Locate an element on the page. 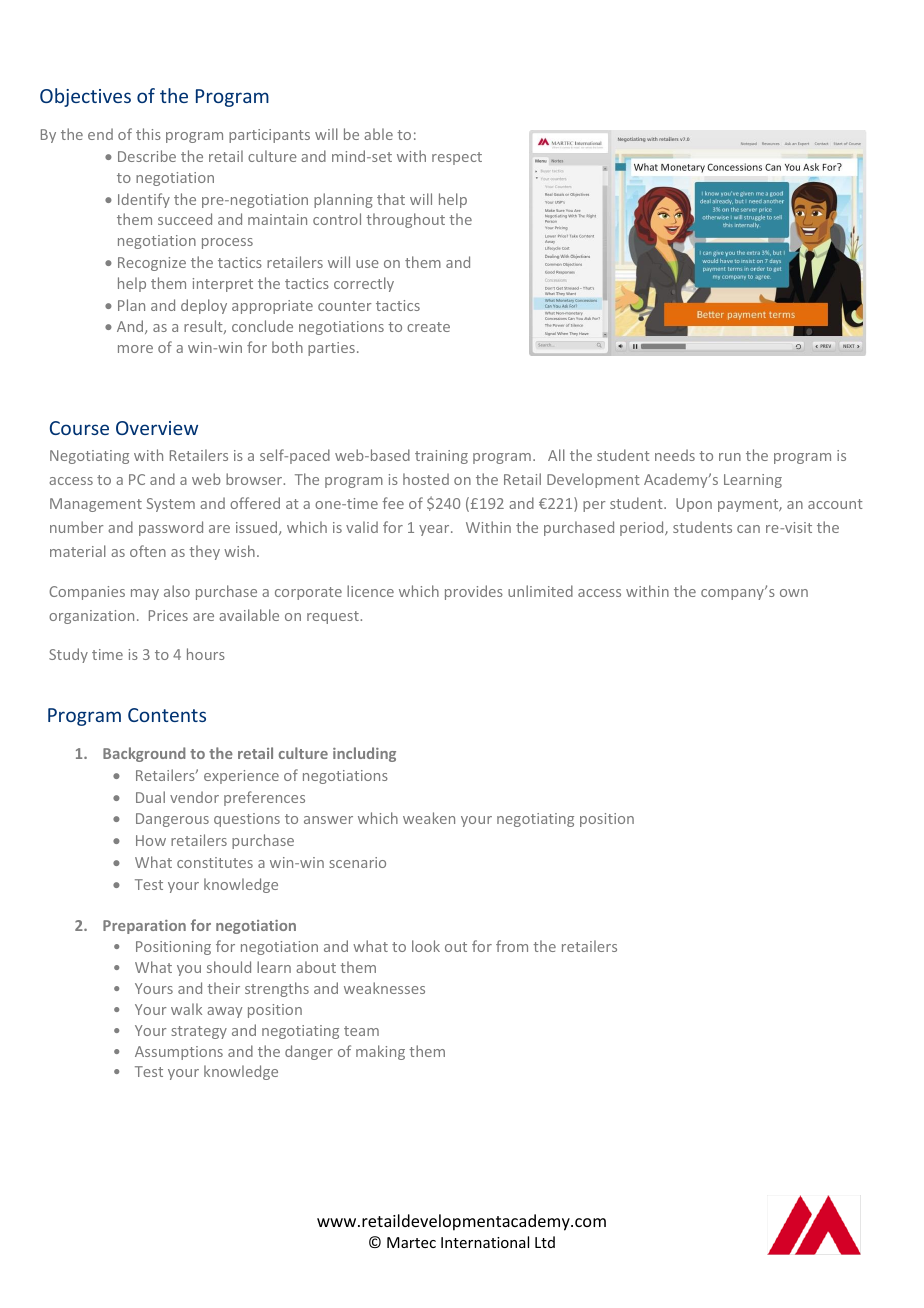  own is located at coordinates (794, 593).
